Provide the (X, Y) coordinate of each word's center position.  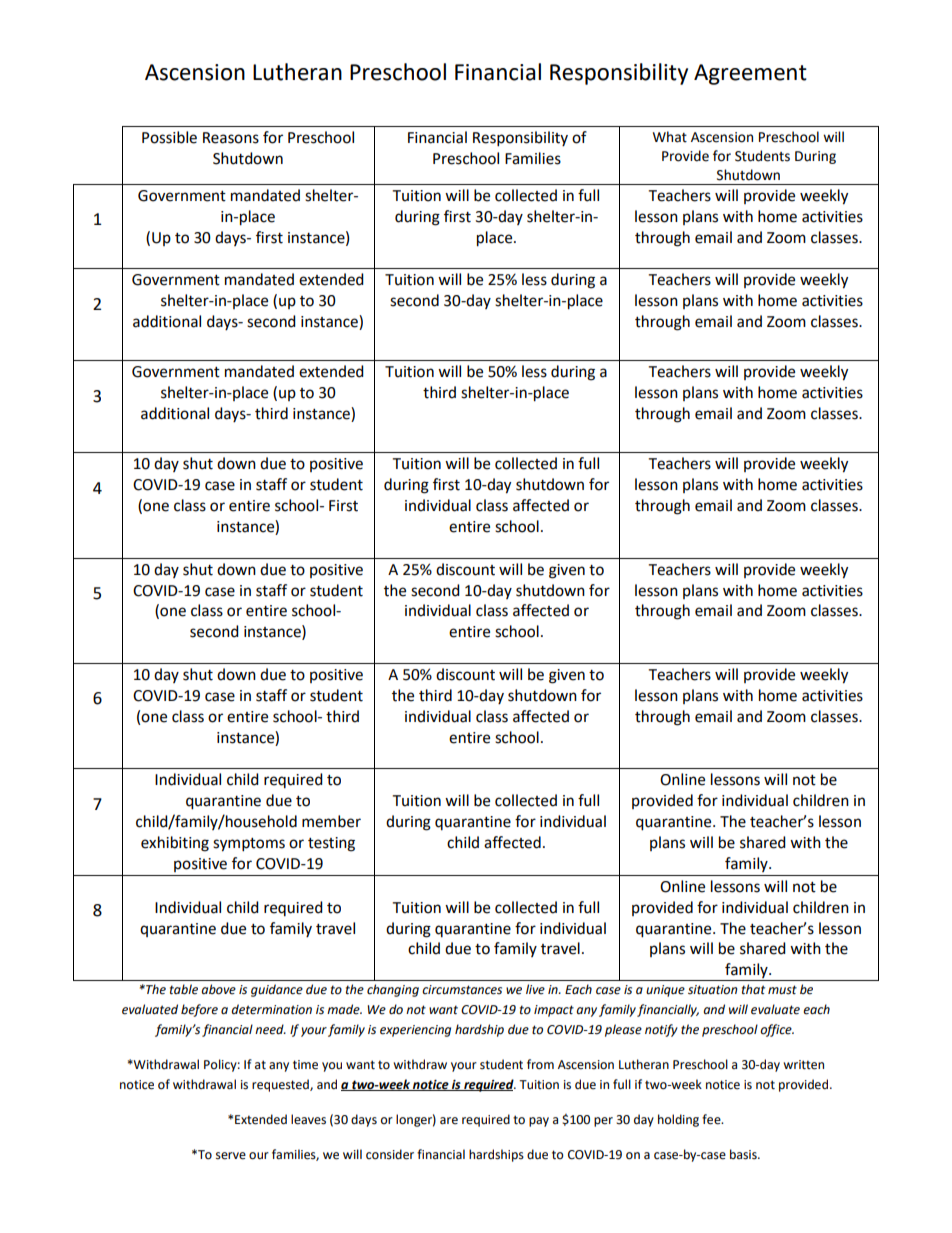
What (670, 137)
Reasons (231, 138)
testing (331, 844)
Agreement (750, 74)
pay (539, 1122)
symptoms (249, 845)
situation (712, 990)
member (331, 821)
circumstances (462, 990)
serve (231, 1156)
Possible (169, 137)
